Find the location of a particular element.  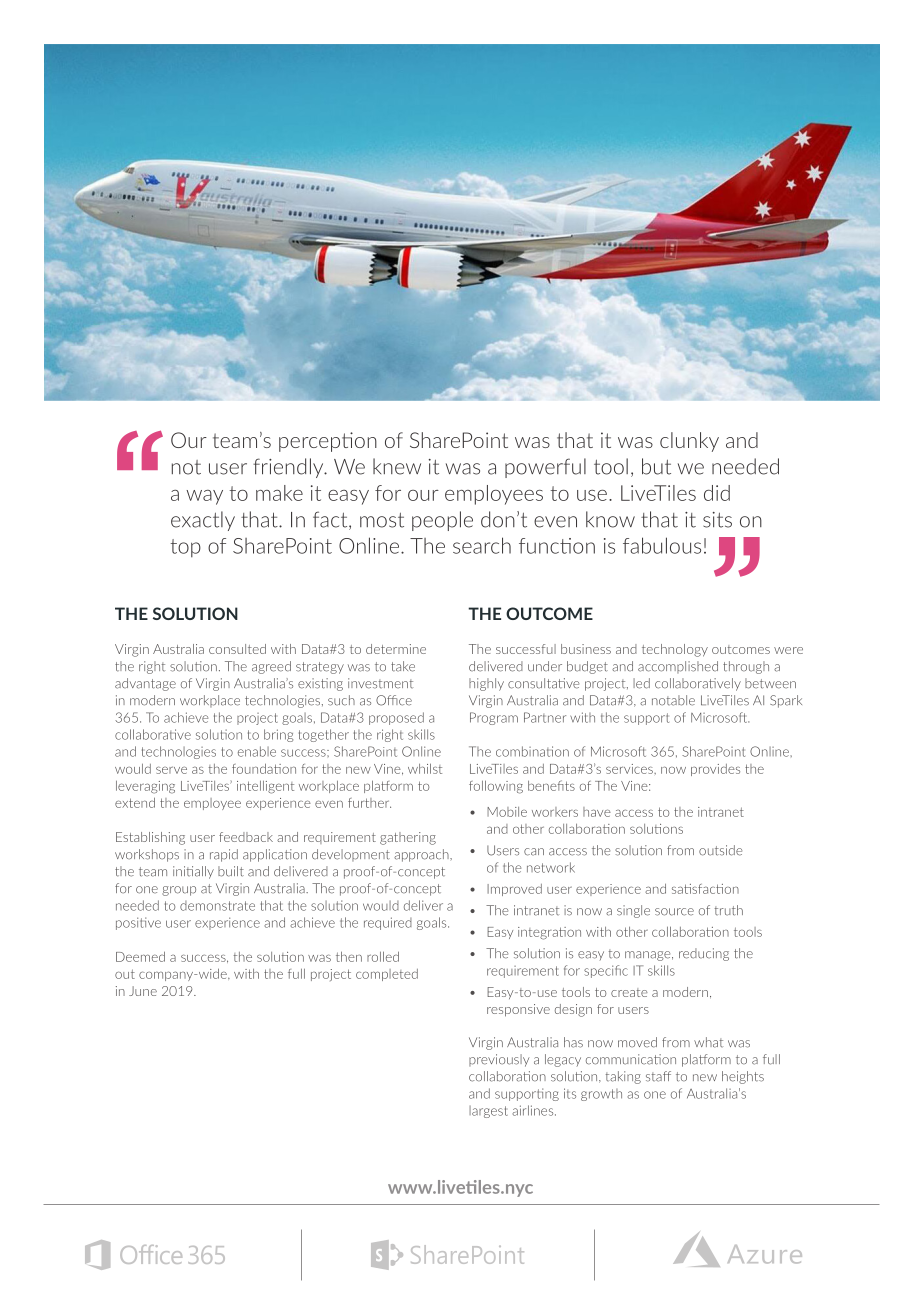

knew is located at coordinates (397, 466).
